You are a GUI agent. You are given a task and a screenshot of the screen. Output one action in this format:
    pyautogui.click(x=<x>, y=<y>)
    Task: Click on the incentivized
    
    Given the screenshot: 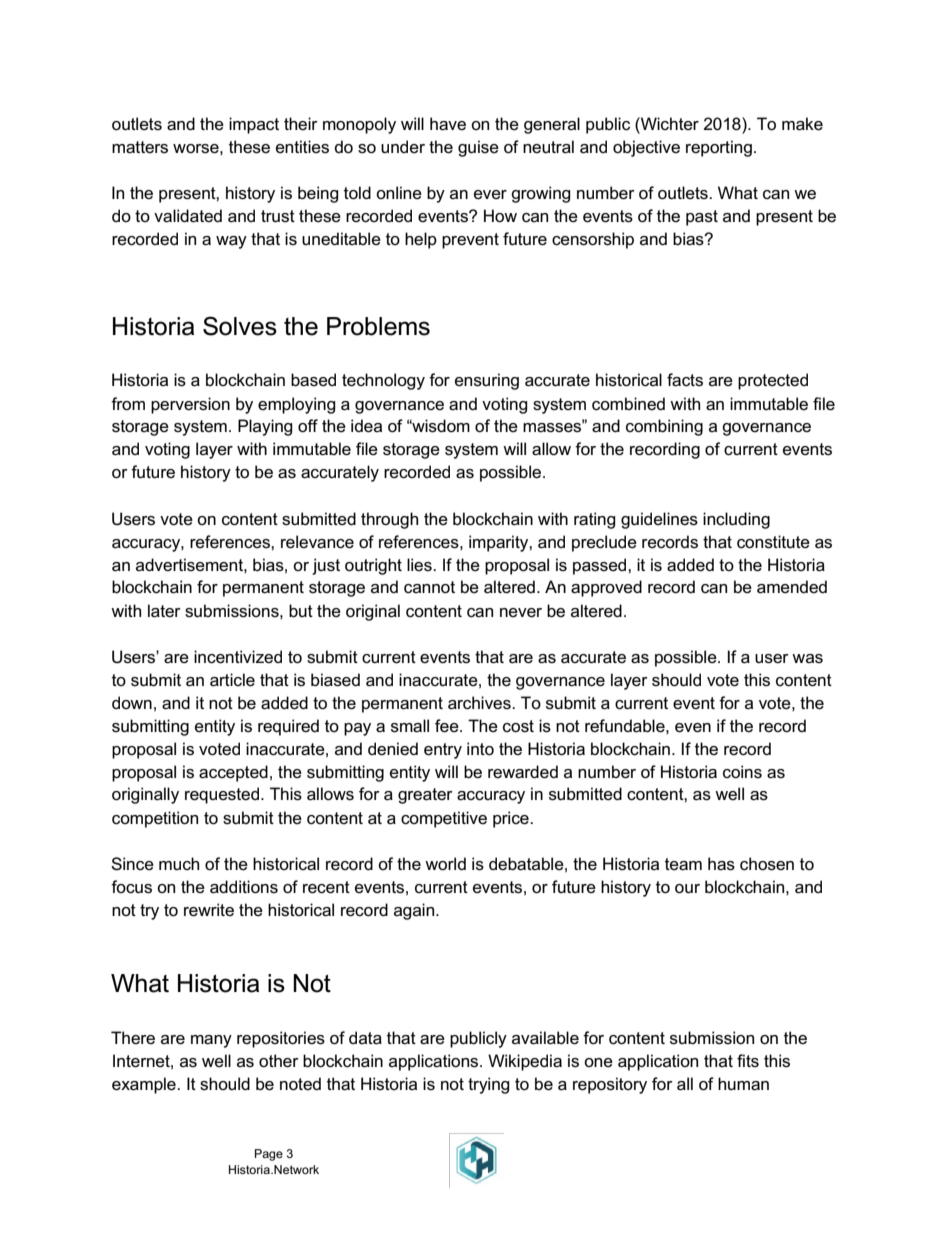 What is the action you would take?
    pyautogui.click(x=238, y=657)
